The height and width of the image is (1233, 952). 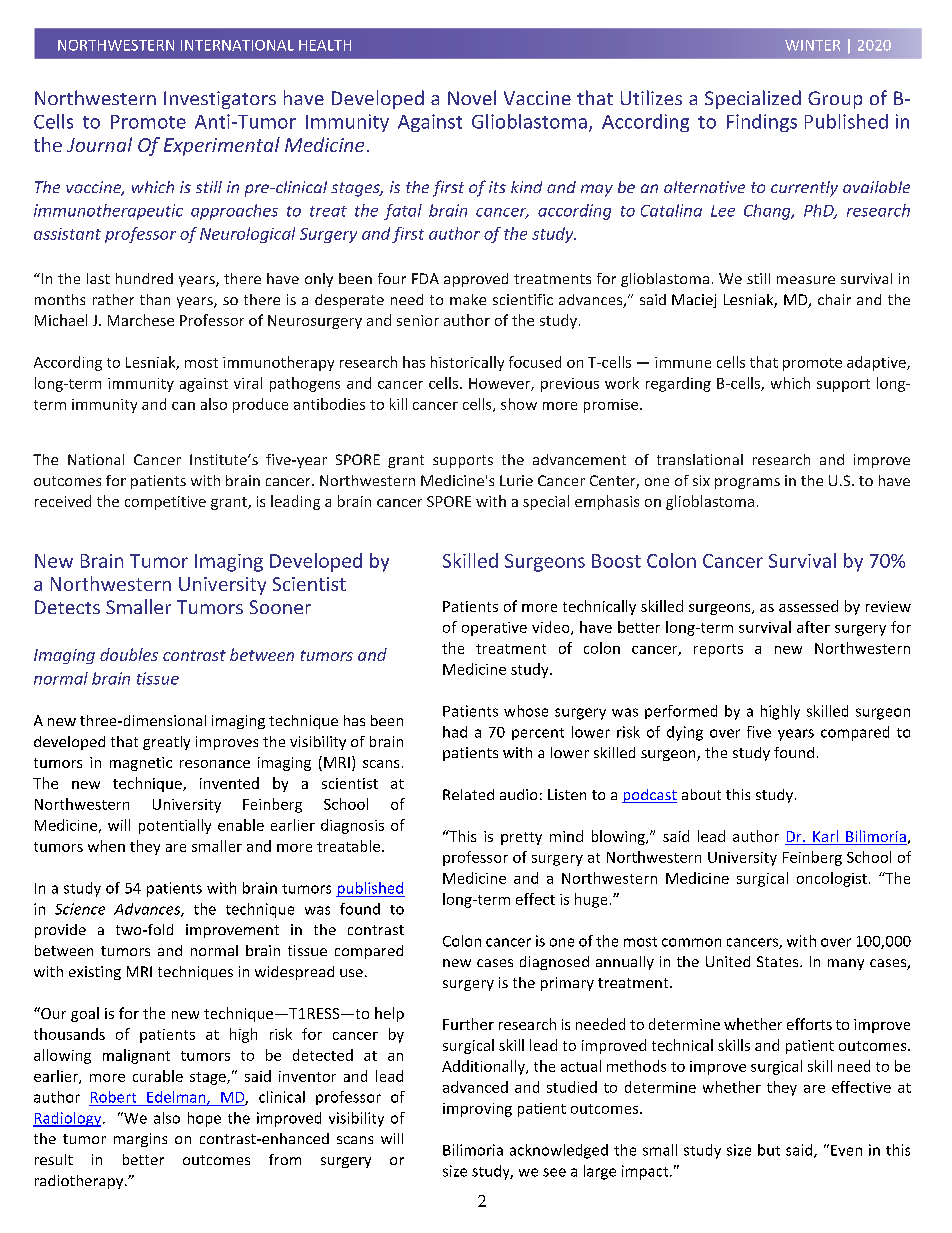 I want to click on Novel, so click(x=472, y=97).
